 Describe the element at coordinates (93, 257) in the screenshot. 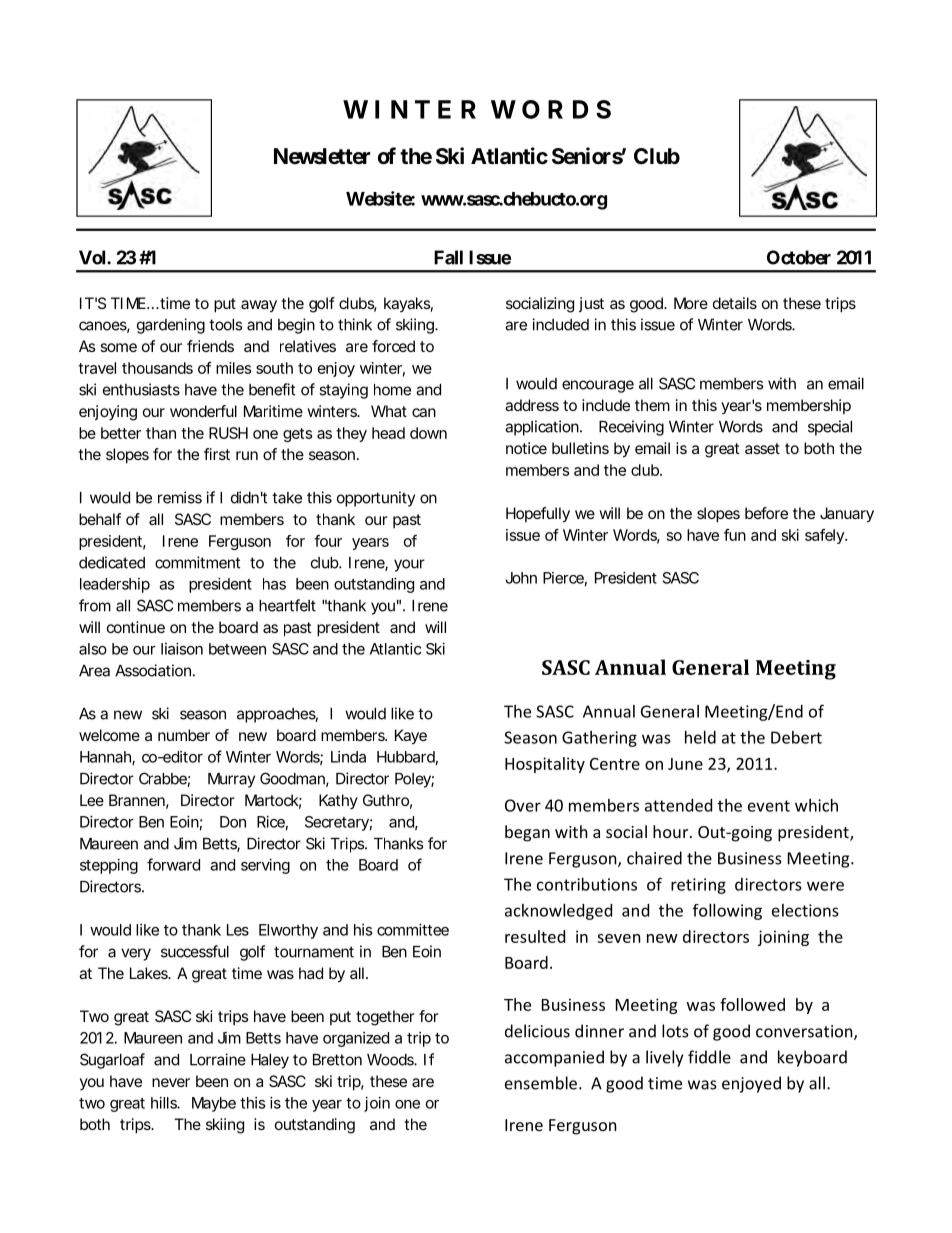

I see `Vol` at that location.
